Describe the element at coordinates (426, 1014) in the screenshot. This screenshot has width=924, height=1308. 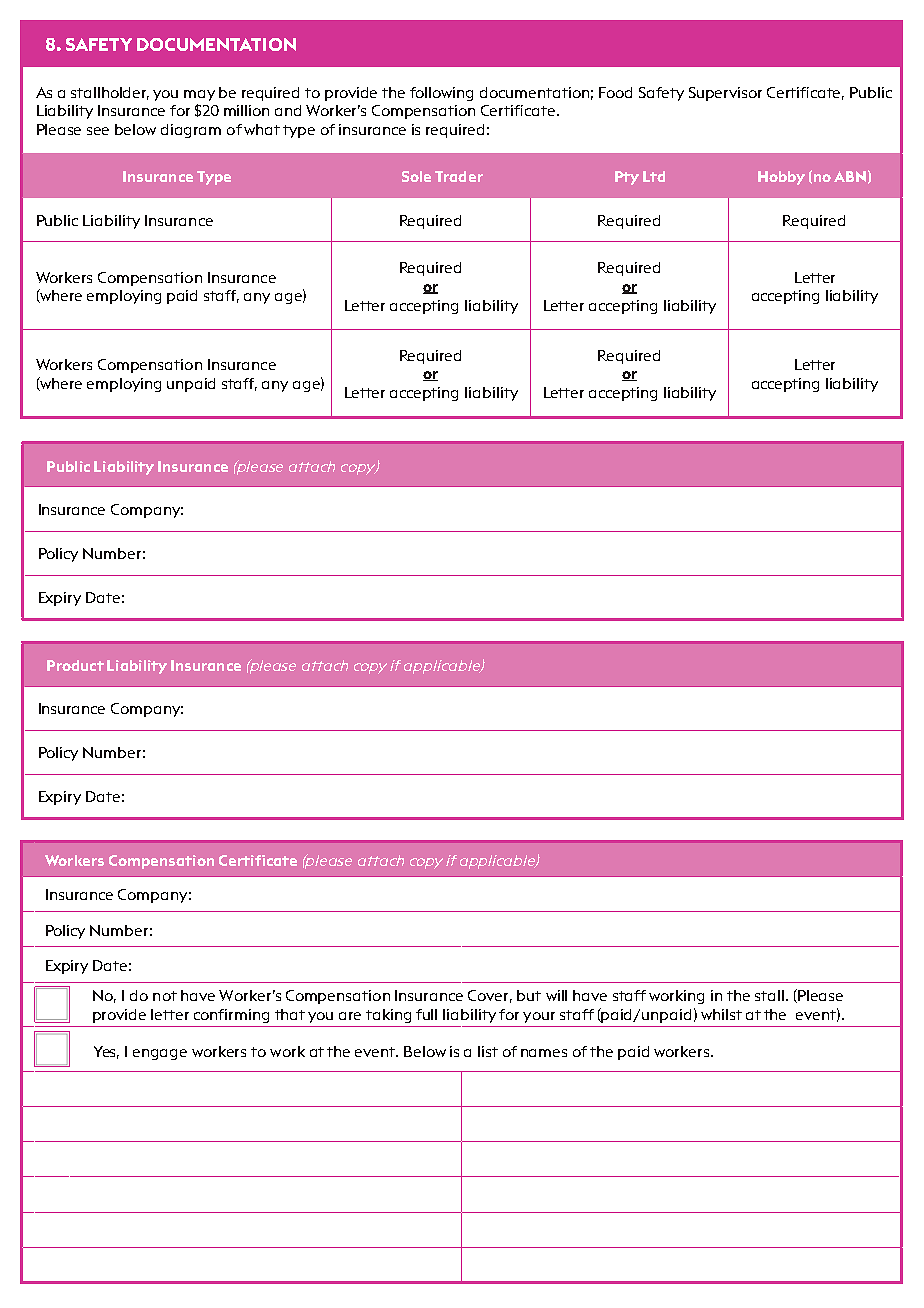
I see `full` at that location.
